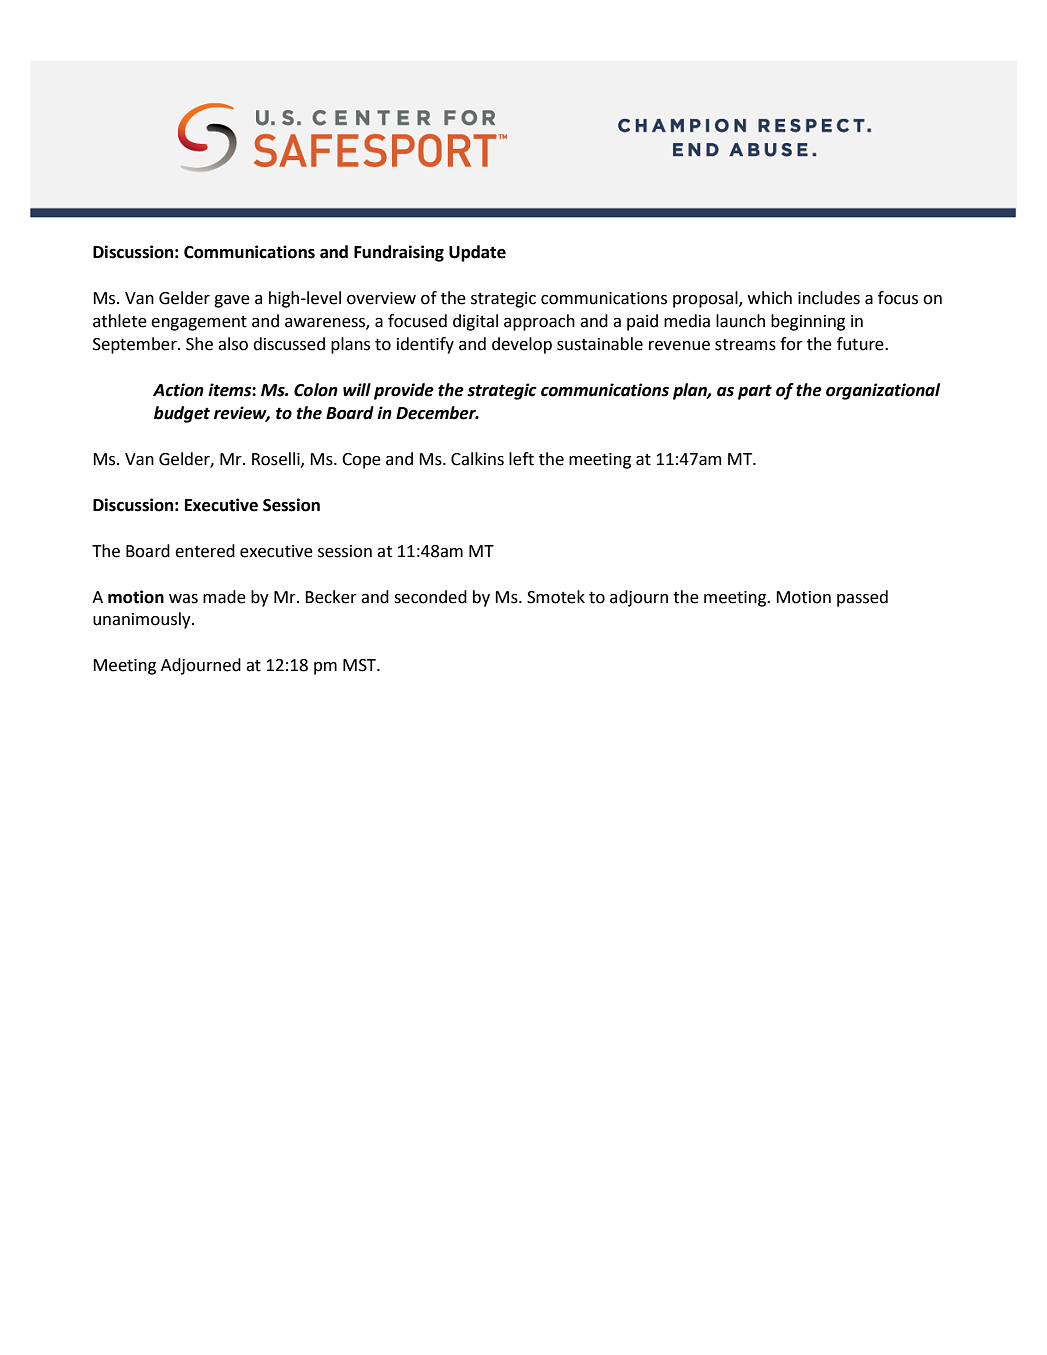 The height and width of the screenshot is (1355, 1047). I want to click on entered, so click(205, 551).
